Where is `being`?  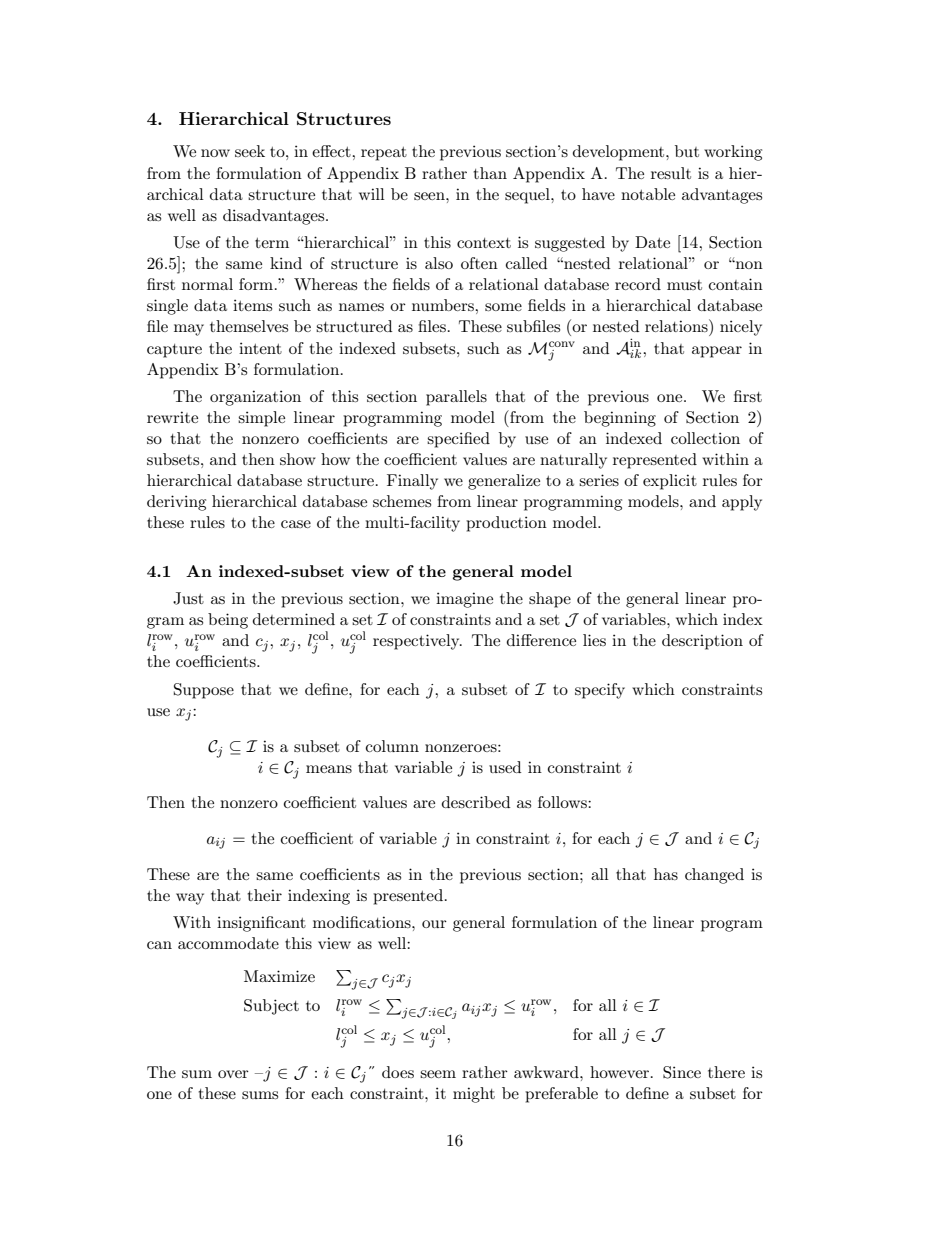 being is located at coordinates (228, 621).
